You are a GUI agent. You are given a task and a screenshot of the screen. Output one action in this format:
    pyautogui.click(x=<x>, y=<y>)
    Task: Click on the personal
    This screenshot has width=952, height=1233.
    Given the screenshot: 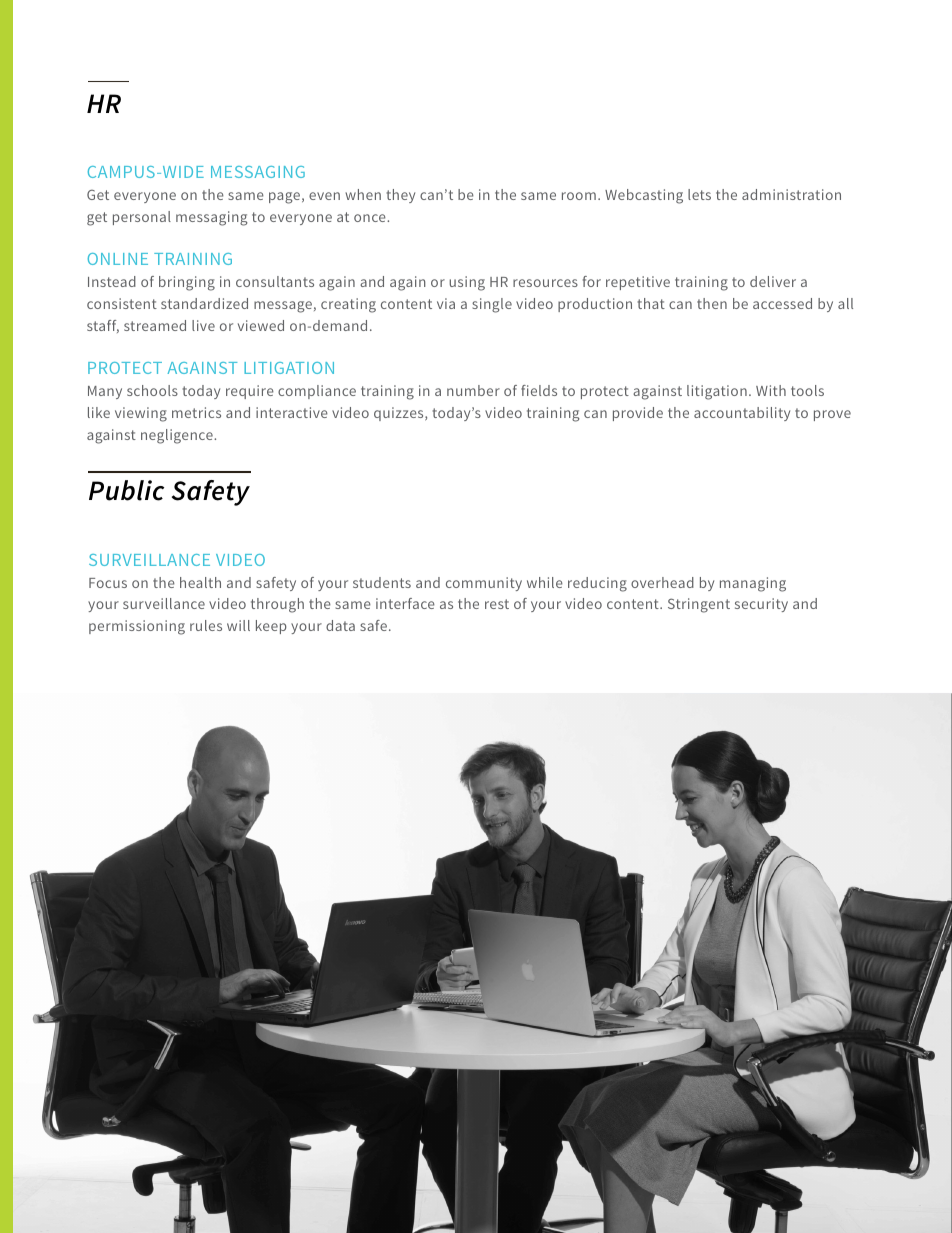 What is the action you would take?
    pyautogui.click(x=142, y=218)
